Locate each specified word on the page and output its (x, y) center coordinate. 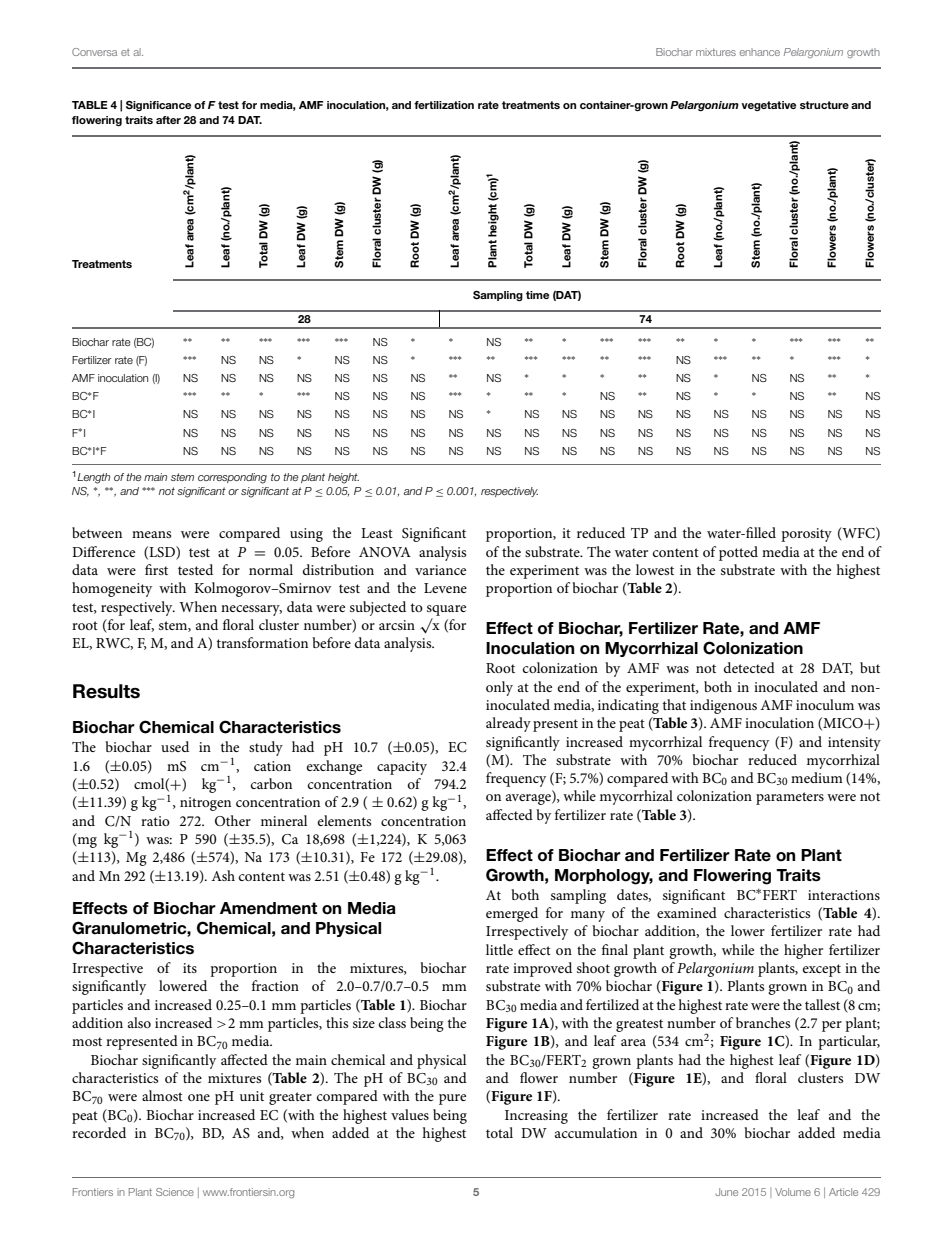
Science (175, 1192)
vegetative (768, 106)
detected (749, 667)
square (446, 610)
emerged (512, 914)
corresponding (232, 478)
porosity (806, 535)
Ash (223, 875)
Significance (158, 106)
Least (377, 533)
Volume (793, 1192)
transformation (262, 642)
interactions (844, 895)
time (537, 295)
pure (452, 1099)
